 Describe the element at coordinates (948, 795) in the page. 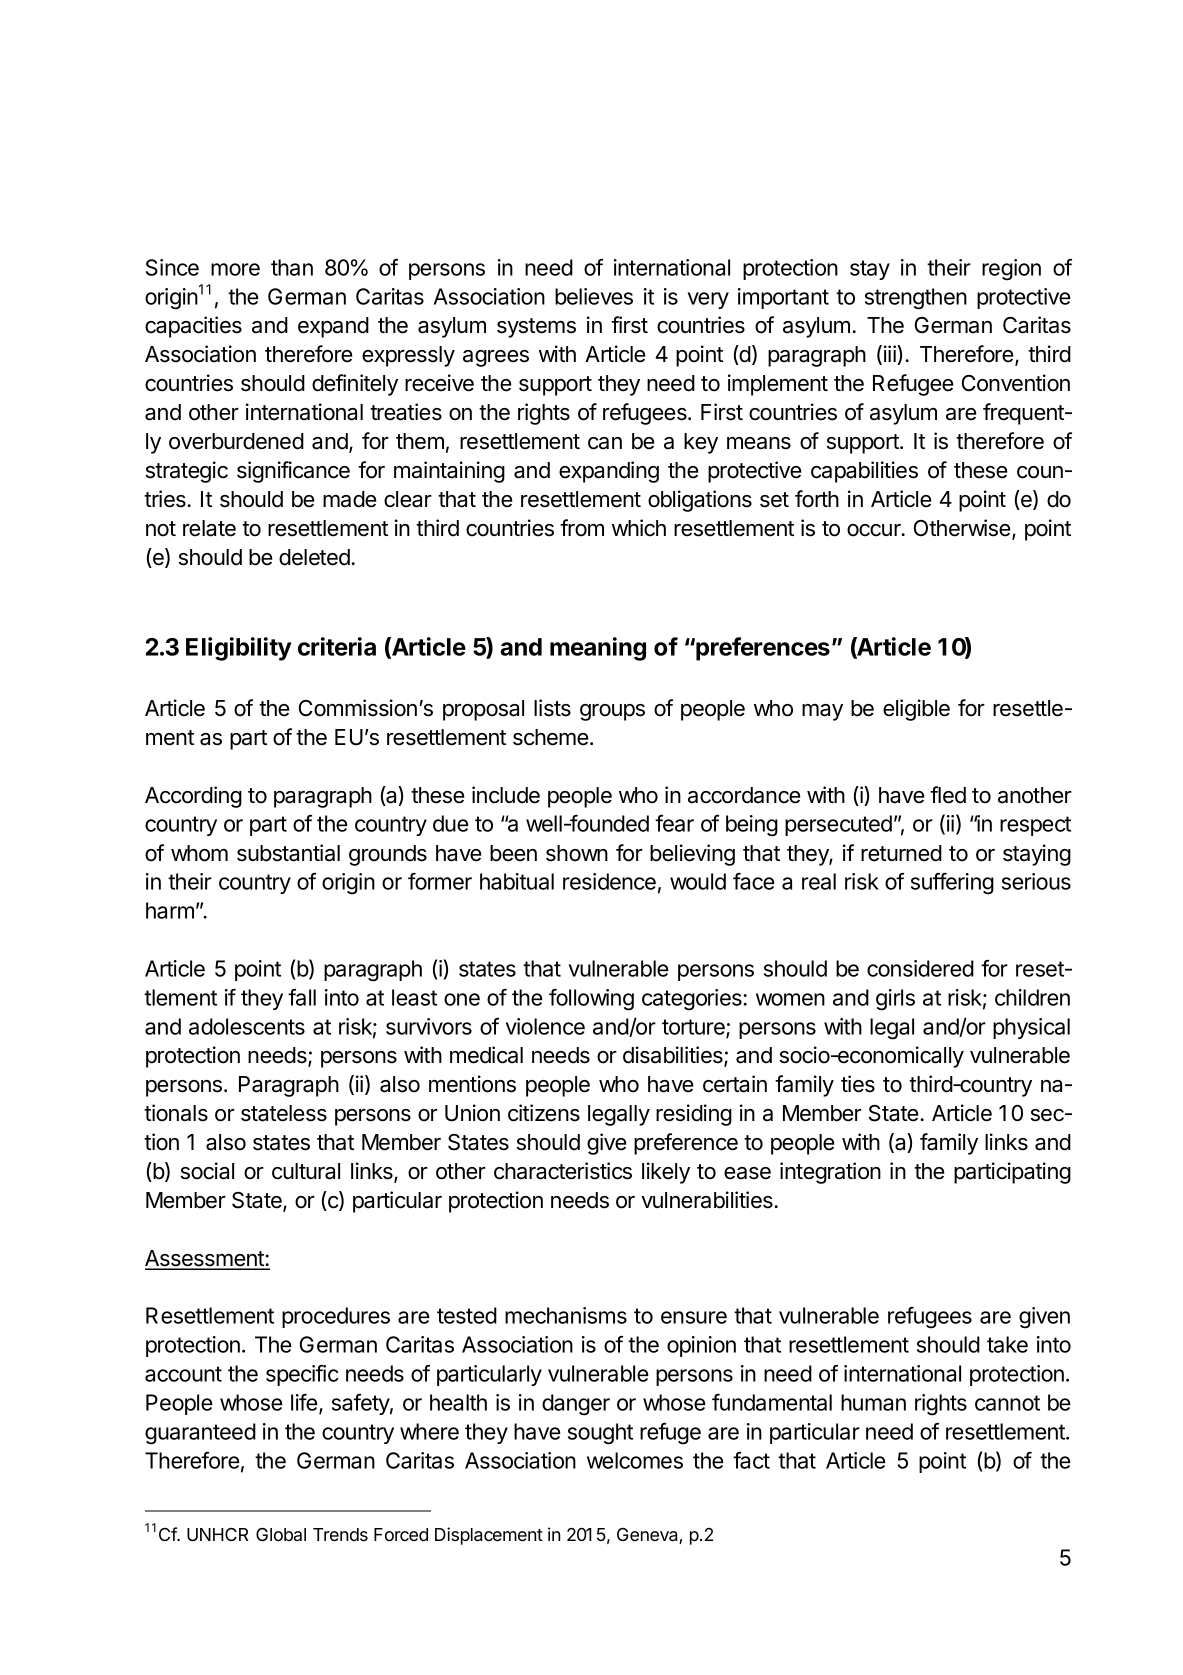

I see `fled` at that location.
